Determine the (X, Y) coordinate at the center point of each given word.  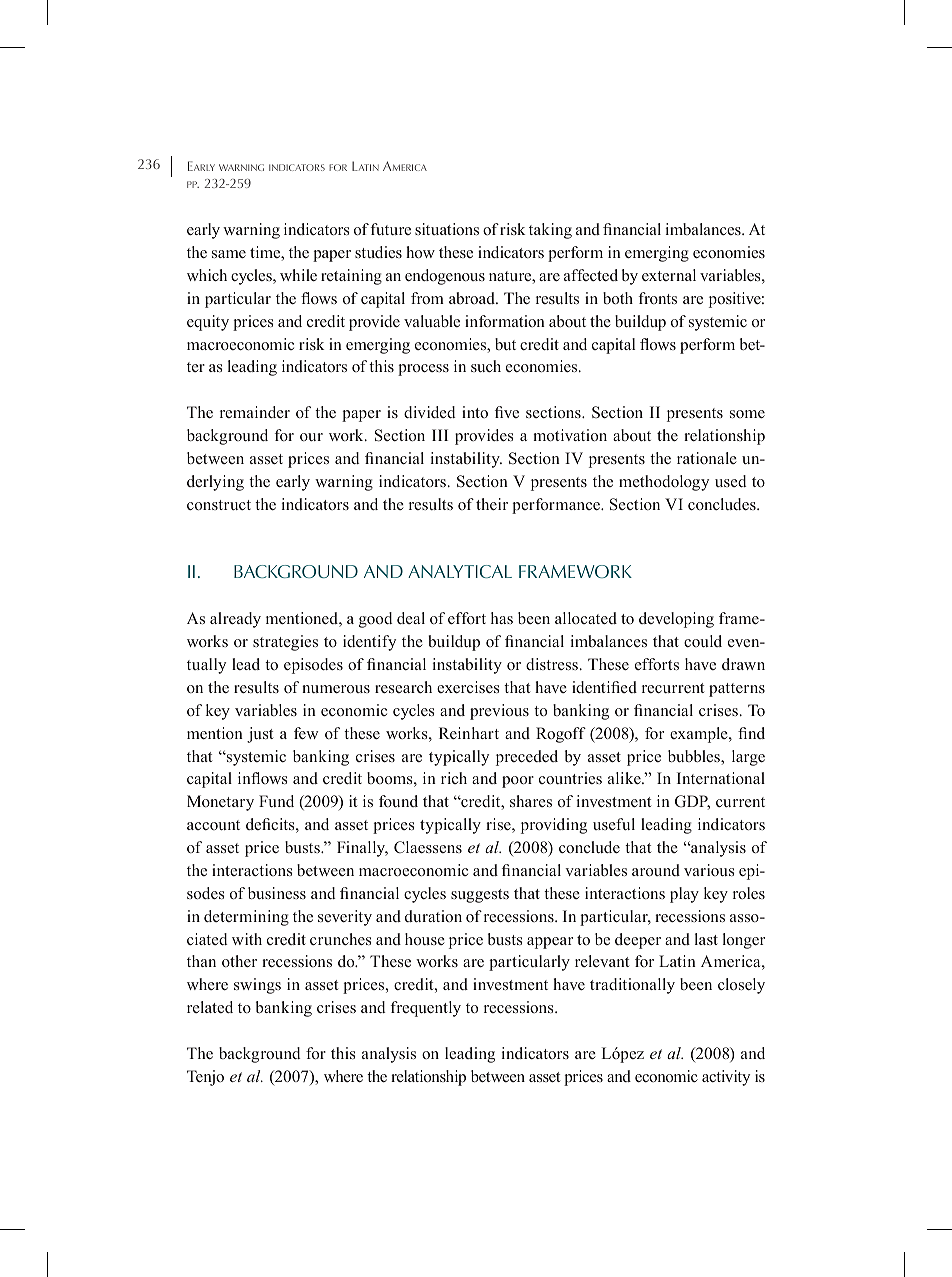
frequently (426, 1009)
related (210, 1007)
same (229, 254)
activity (726, 1078)
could (703, 641)
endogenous (445, 277)
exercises (468, 687)
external (669, 275)
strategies (285, 643)
